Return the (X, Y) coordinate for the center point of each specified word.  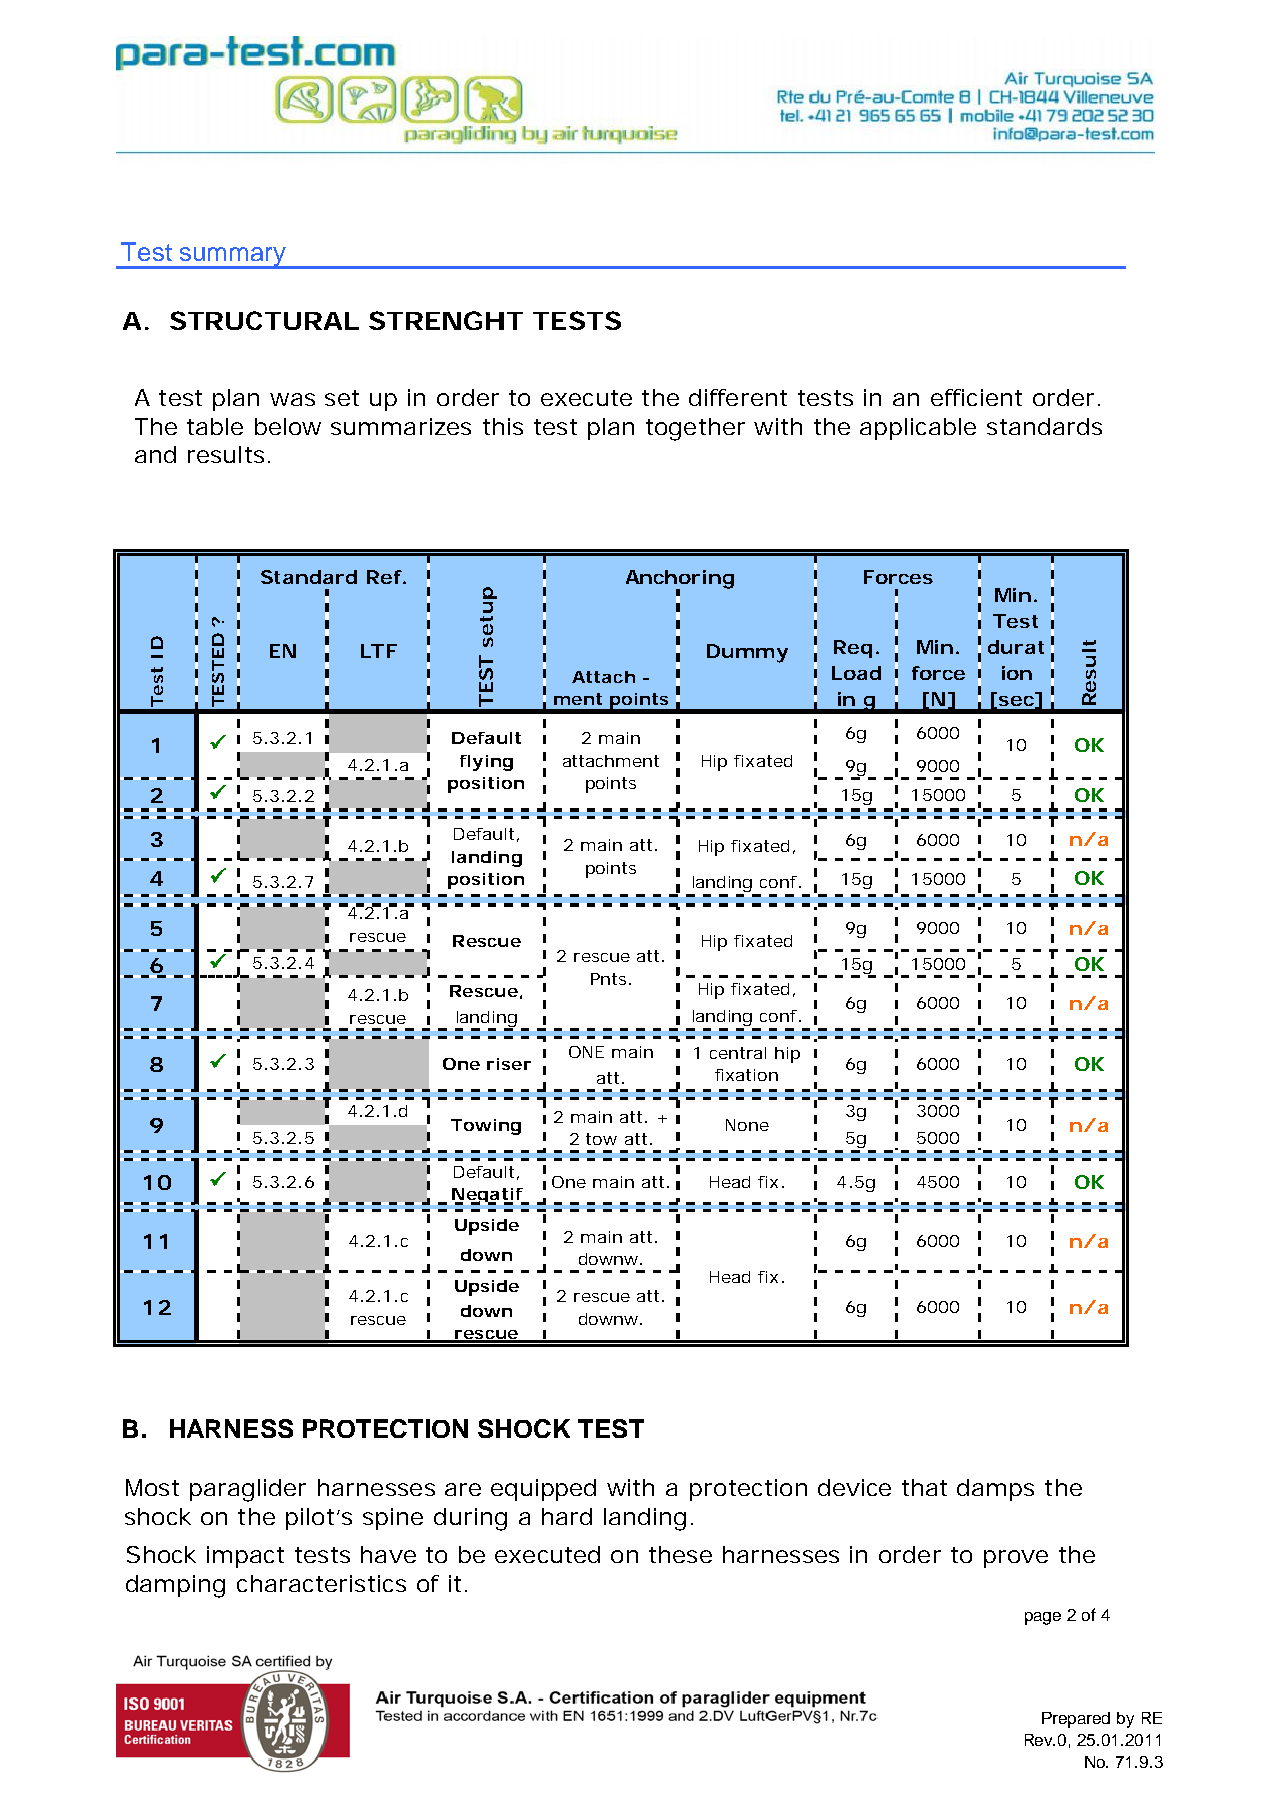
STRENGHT (446, 320)
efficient (976, 397)
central (738, 1053)
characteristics (321, 1583)
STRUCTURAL (264, 320)
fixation (746, 1075)
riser (509, 1064)
